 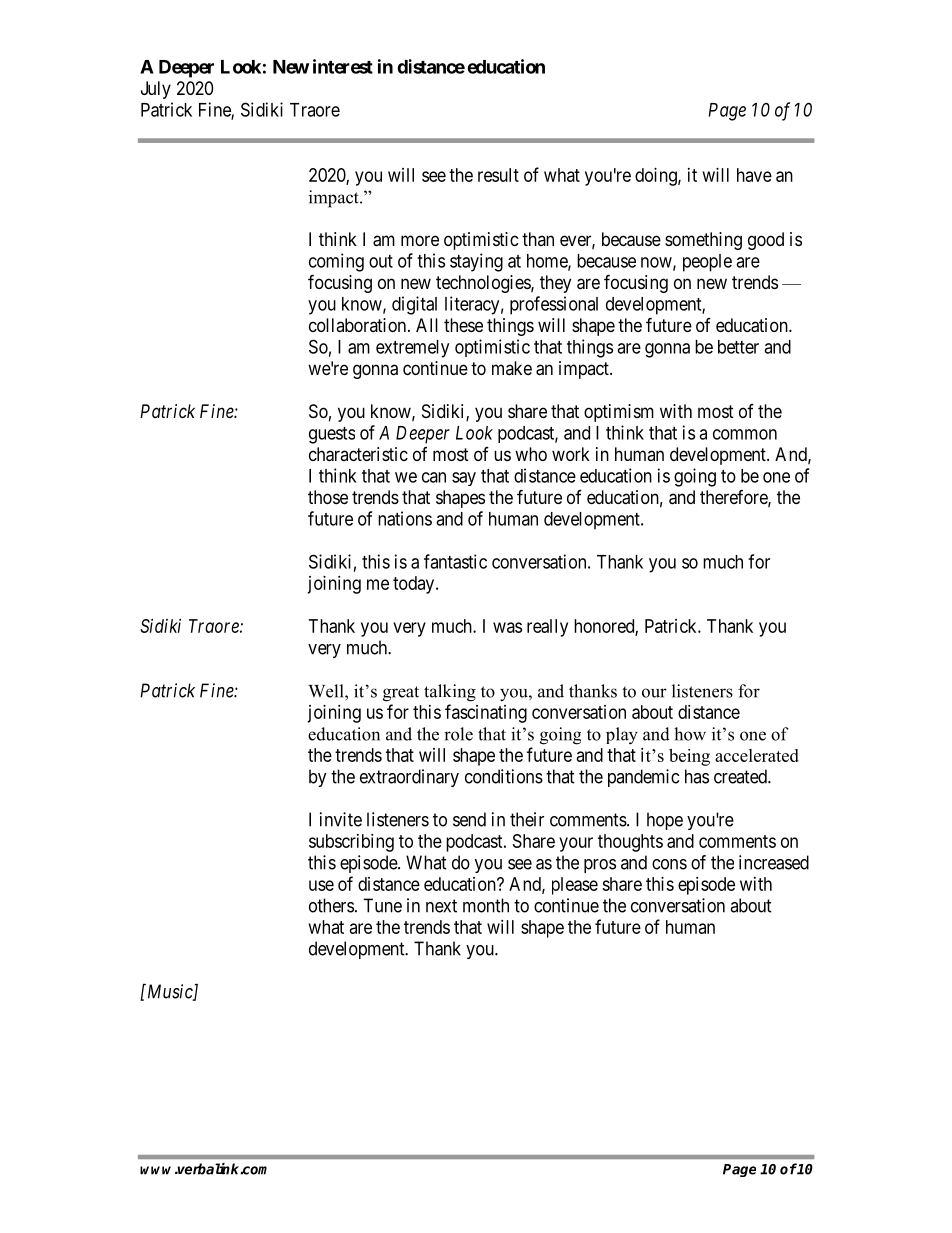 I want to click on others, so click(x=331, y=905).
